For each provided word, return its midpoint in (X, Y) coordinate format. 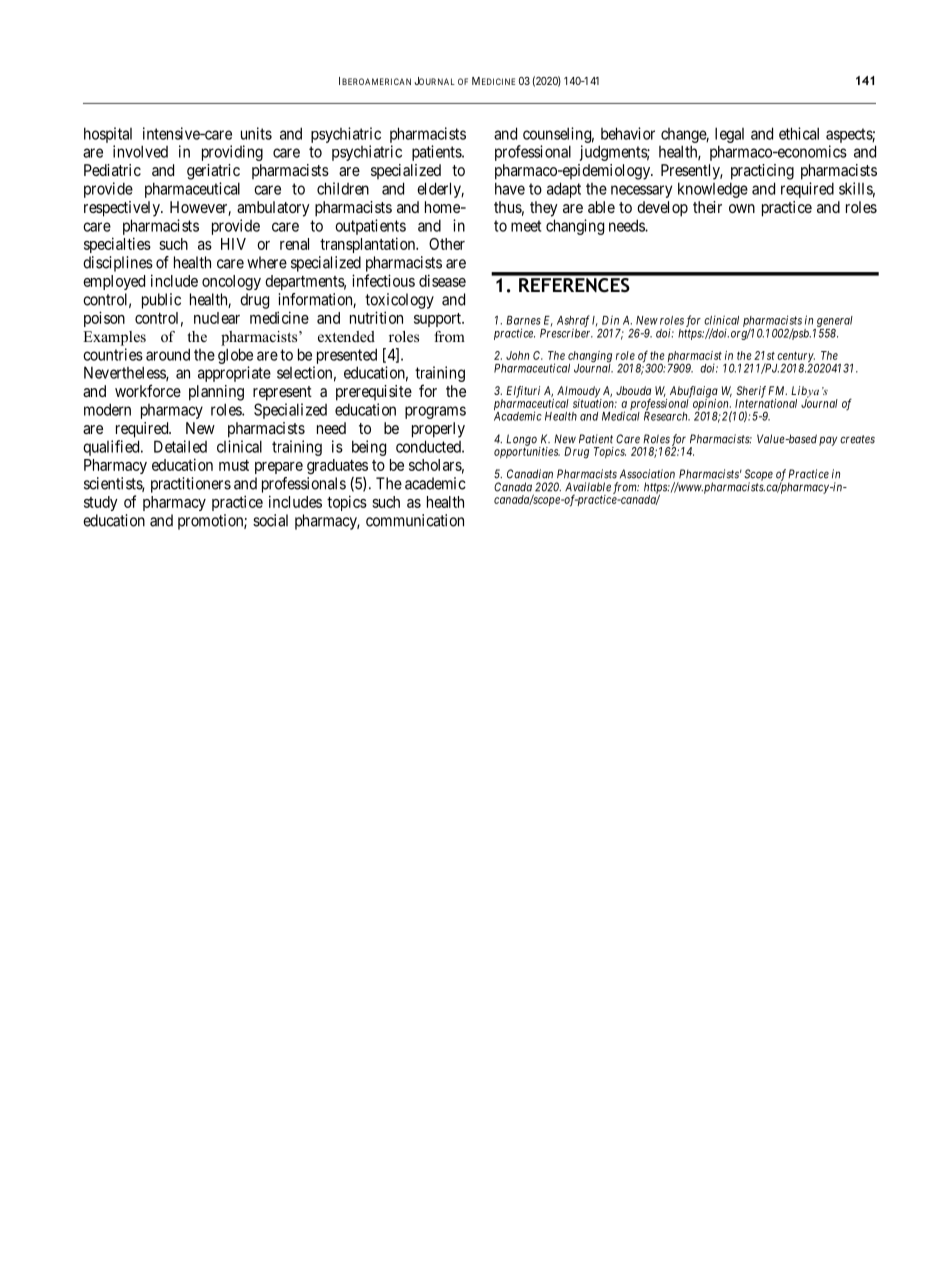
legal (729, 135)
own (742, 208)
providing (232, 153)
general (835, 322)
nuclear (217, 318)
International (766, 402)
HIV (233, 244)
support (438, 320)
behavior (628, 133)
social (270, 520)
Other (447, 244)
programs (435, 412)
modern (107, 409)
